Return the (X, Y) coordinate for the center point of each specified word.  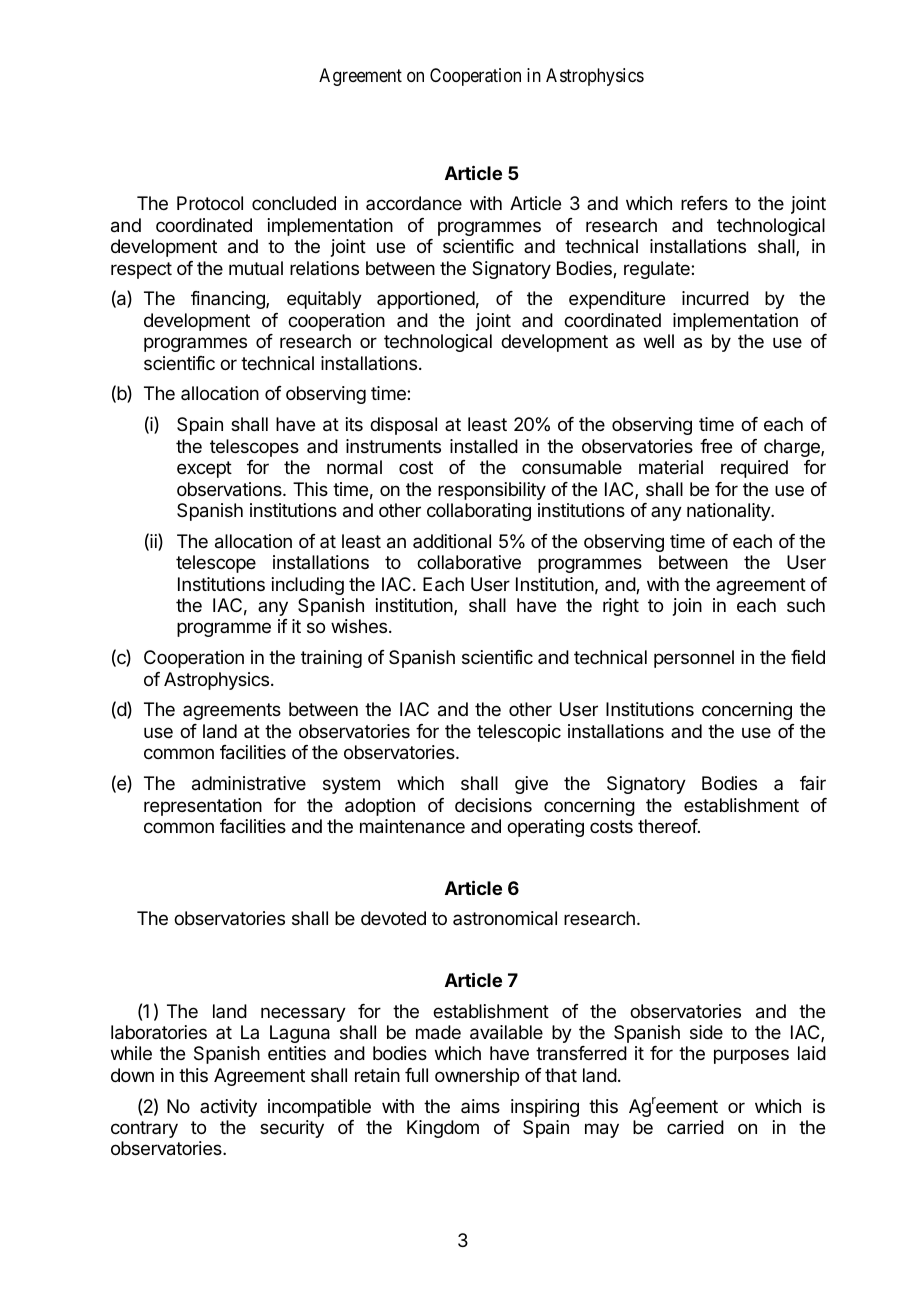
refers (704, 203)
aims (480, 1106)
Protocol (210, 203)
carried (695, 1127)
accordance (414, 203)
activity (228, 1108)
